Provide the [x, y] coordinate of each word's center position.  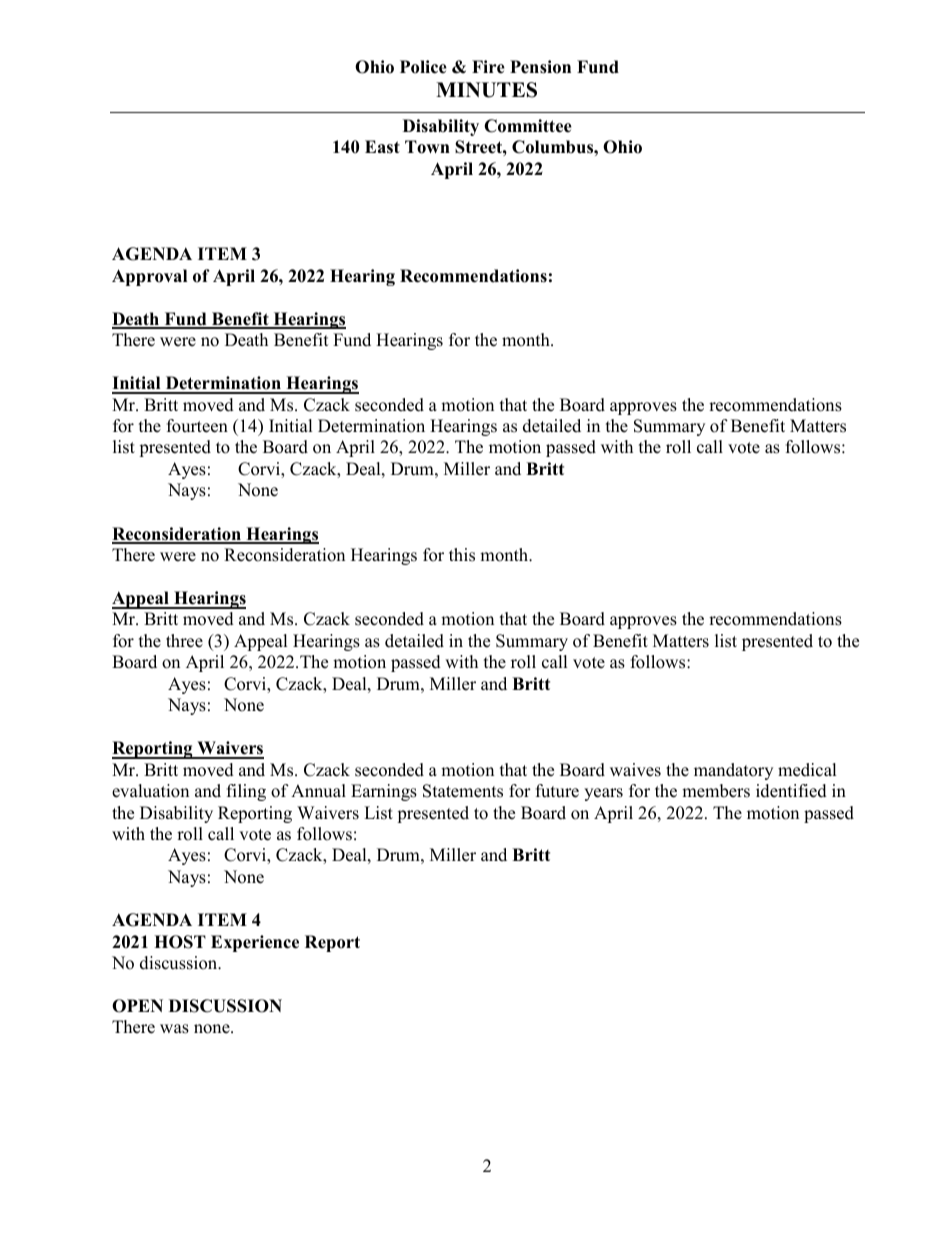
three [184, 641]
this [462, 555]
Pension [540, 67]
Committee [528, 126]
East [382, 147]
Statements [463, 791]
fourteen [197, 426]
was [174, 1029]
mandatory [733, 771]
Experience [255, 943]
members [716, 791]
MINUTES [486, 90]
